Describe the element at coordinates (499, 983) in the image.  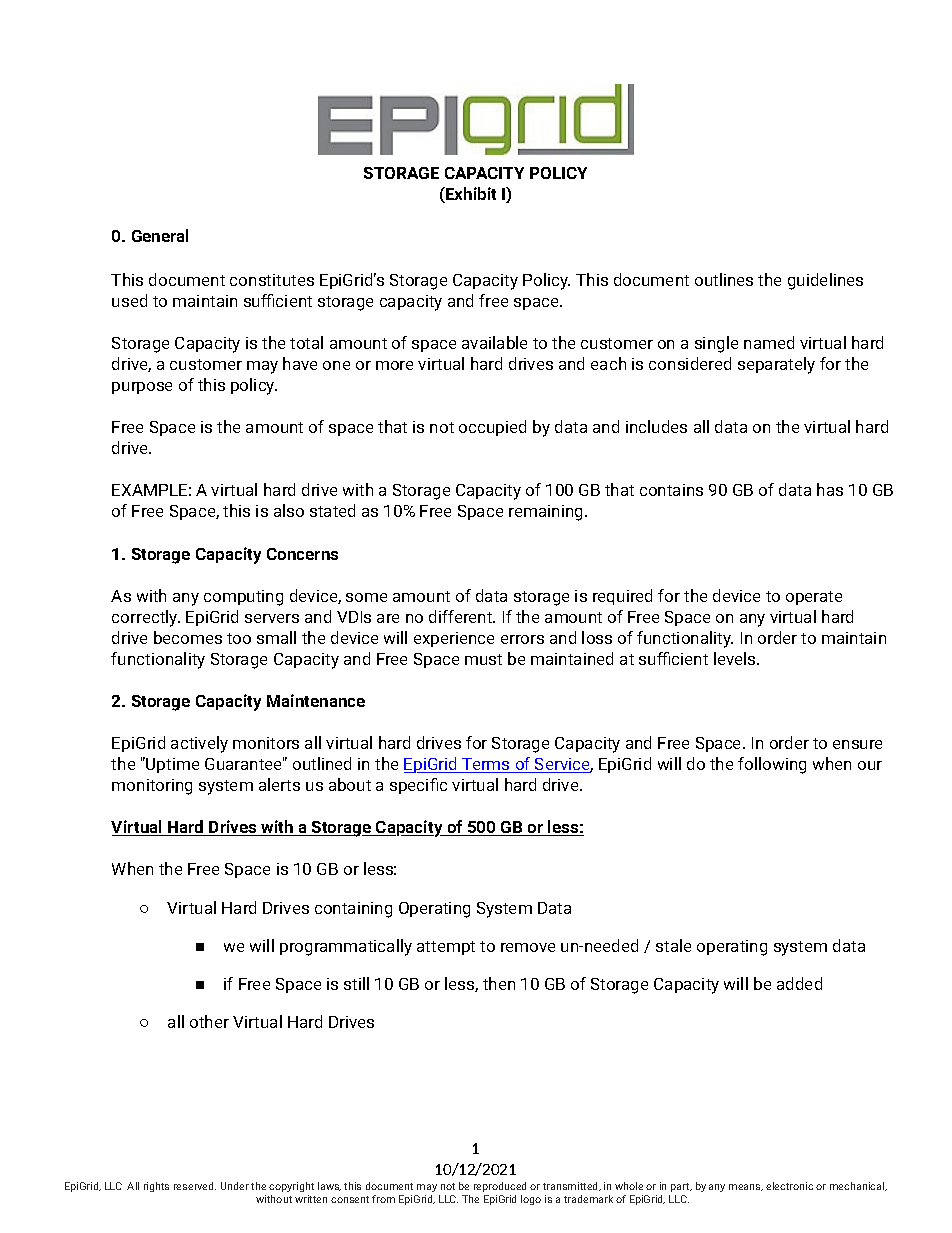
I see `then` at that location.
